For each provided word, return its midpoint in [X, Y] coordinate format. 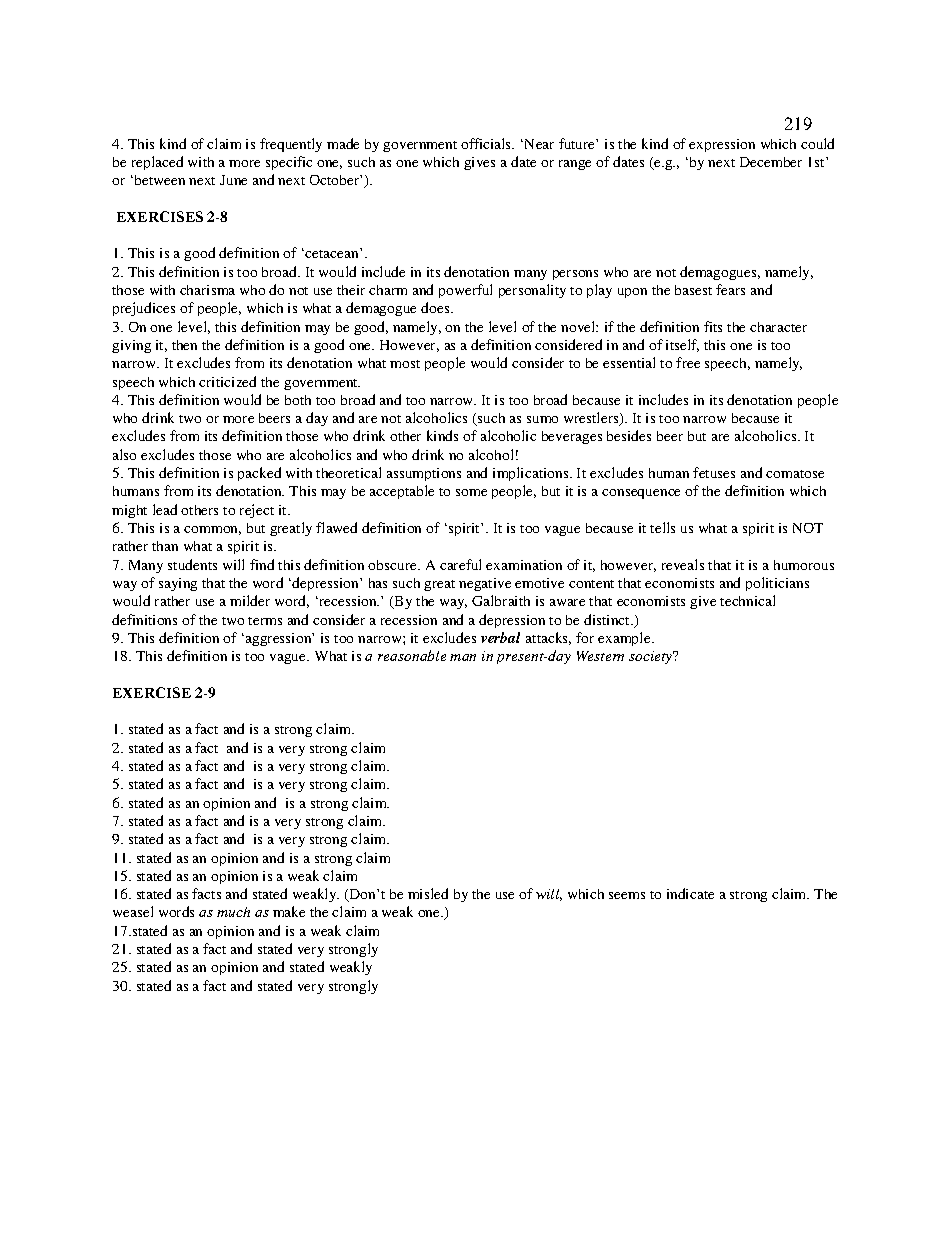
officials [487, 143]
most [405, 364]
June [233, 180]
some [471, 492]
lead [165, 509]
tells [662, 527]
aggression [278, 639]
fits [713, 326]
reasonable [412, 655]
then [184, 345]
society [652, 657]
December [771, 162]
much [233, 912]
